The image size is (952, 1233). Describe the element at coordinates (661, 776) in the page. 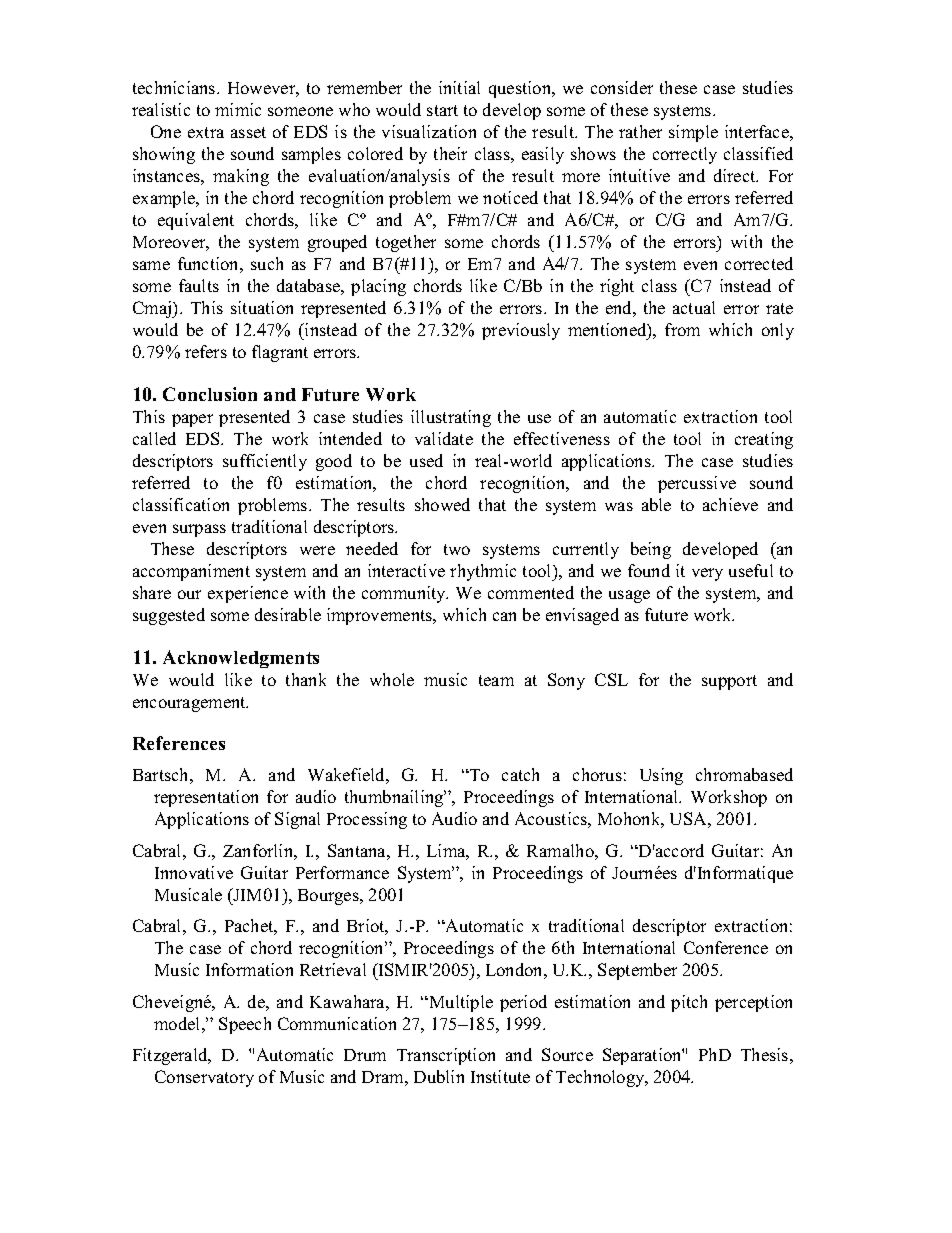

I see `Using` at that location.
